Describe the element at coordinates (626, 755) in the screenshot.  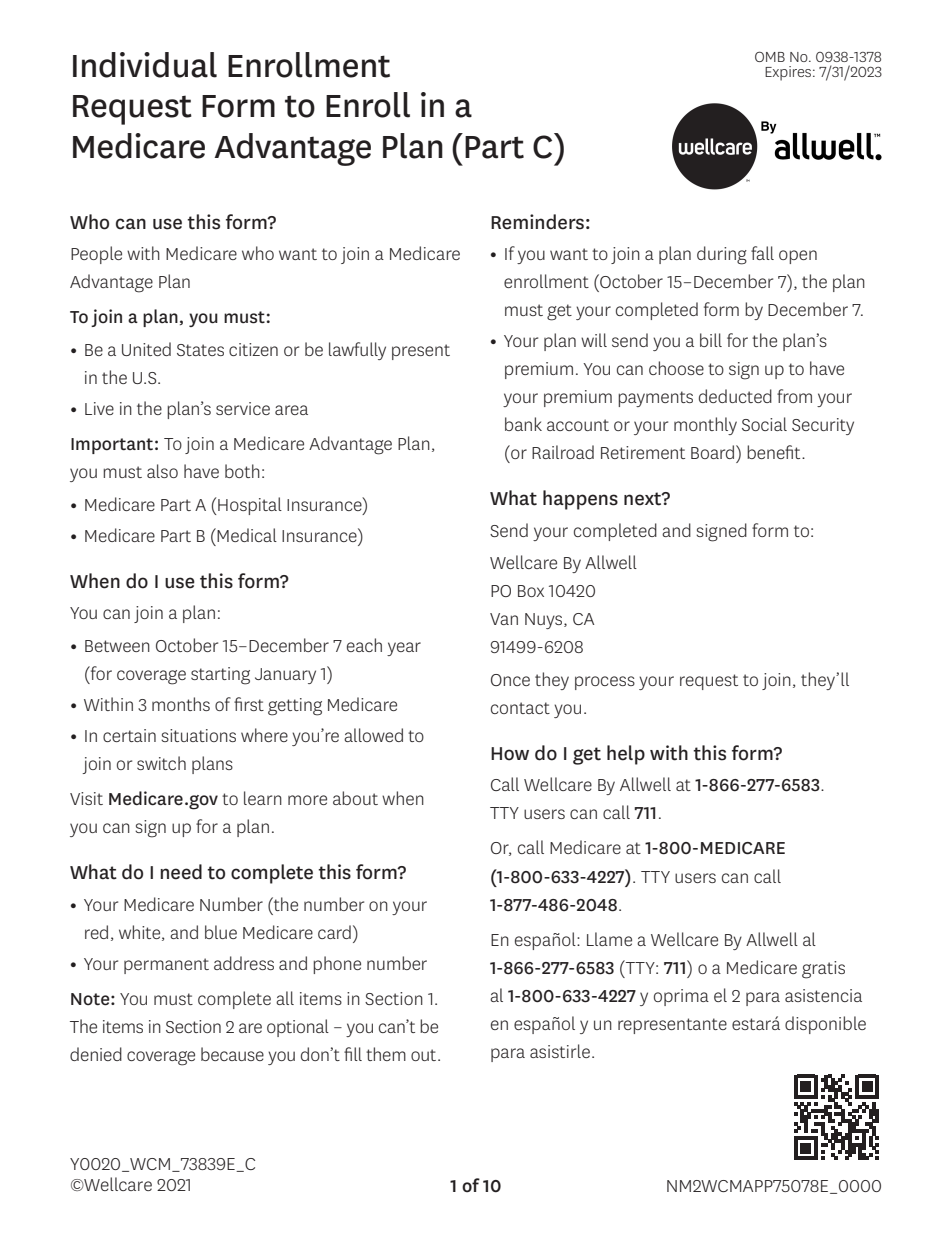
I see `help` at that location.
